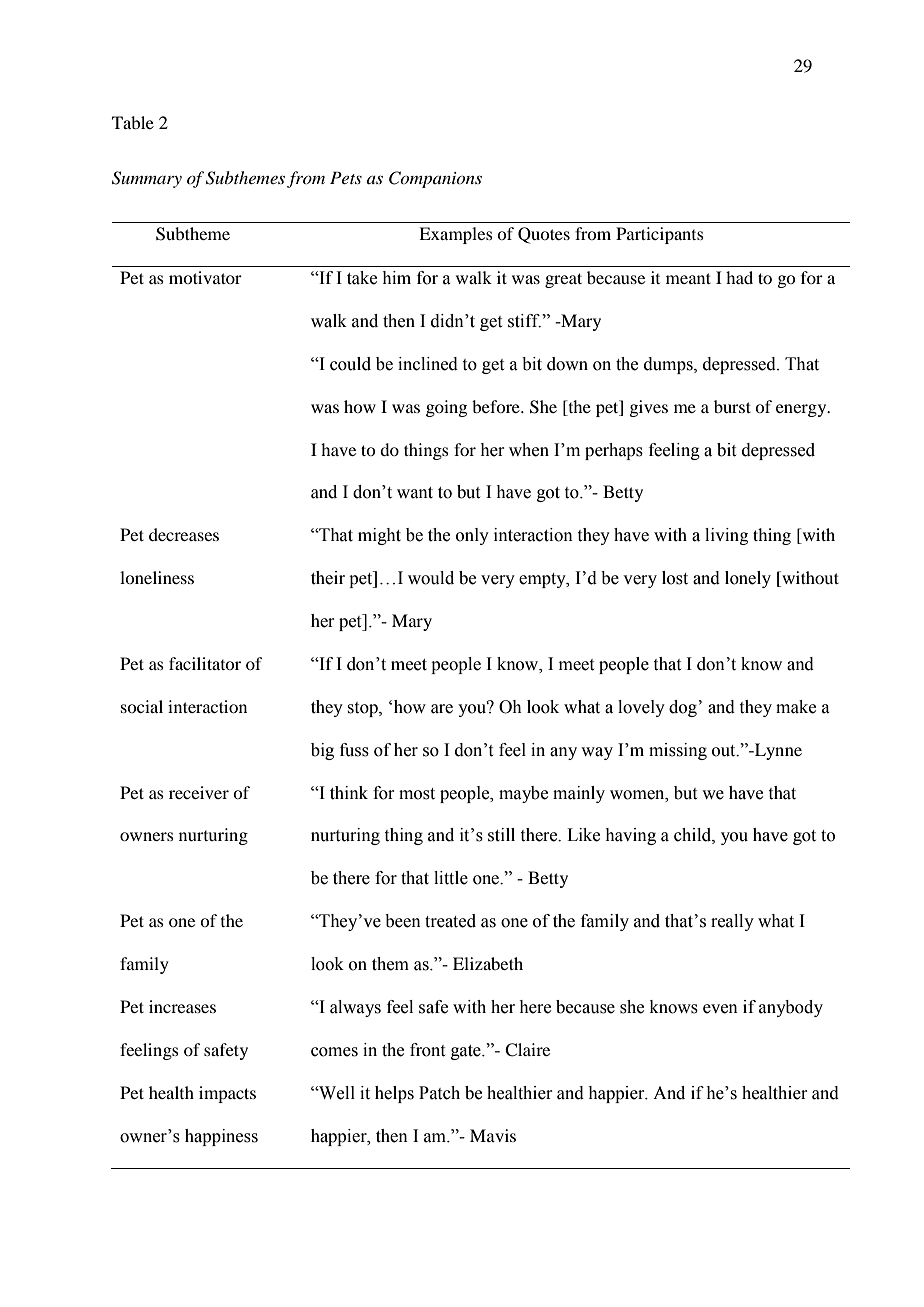 The width and height of the screenshot is (924, 1307). What do you see at coordinates (683, 708) in the screenshot?
I see `dog` at bounding box center [683, 708].
